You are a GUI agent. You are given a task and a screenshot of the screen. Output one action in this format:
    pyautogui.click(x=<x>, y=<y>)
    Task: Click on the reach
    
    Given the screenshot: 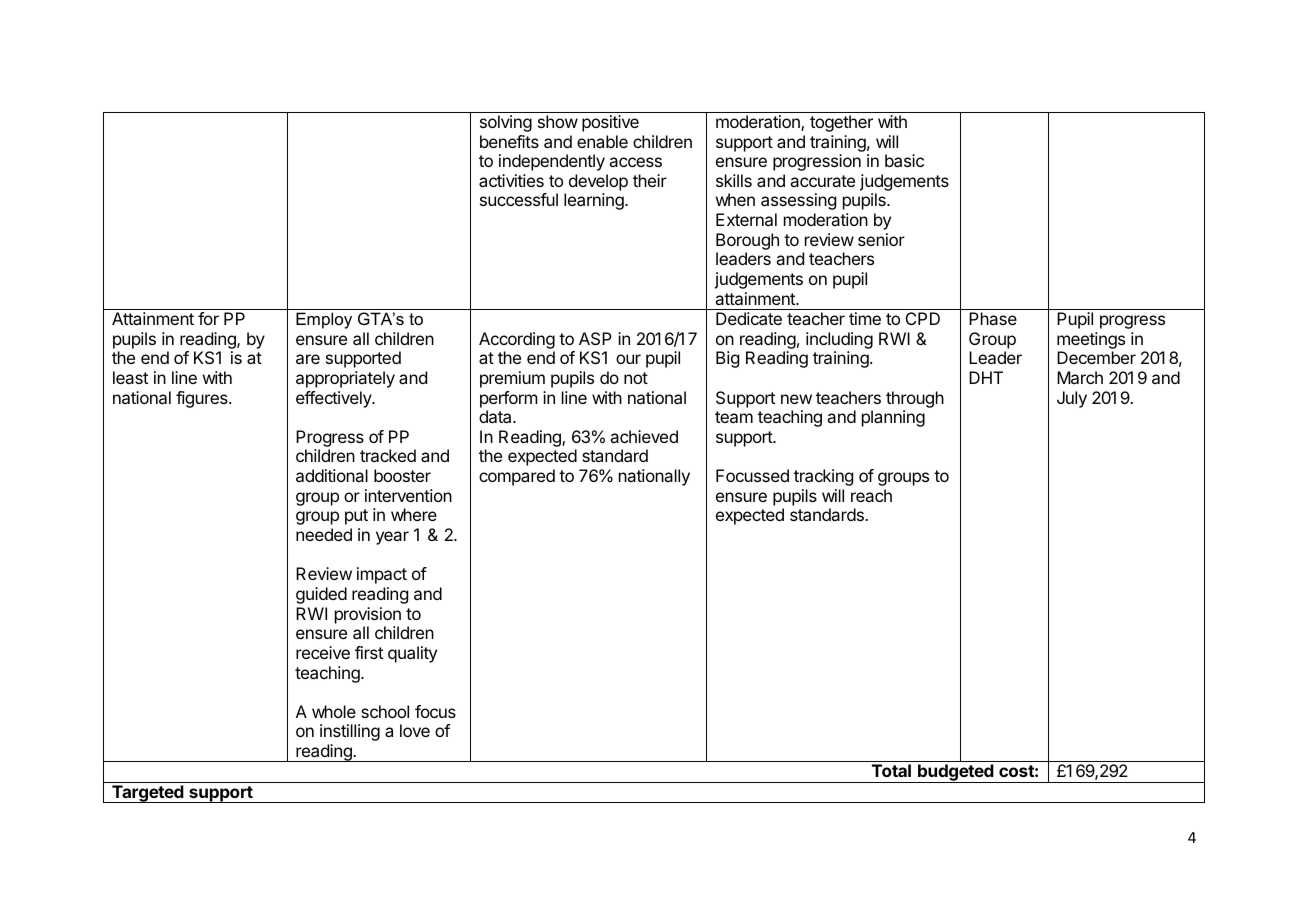 What is the action you would take?
    pyautogui.click(x=871, y=495)
